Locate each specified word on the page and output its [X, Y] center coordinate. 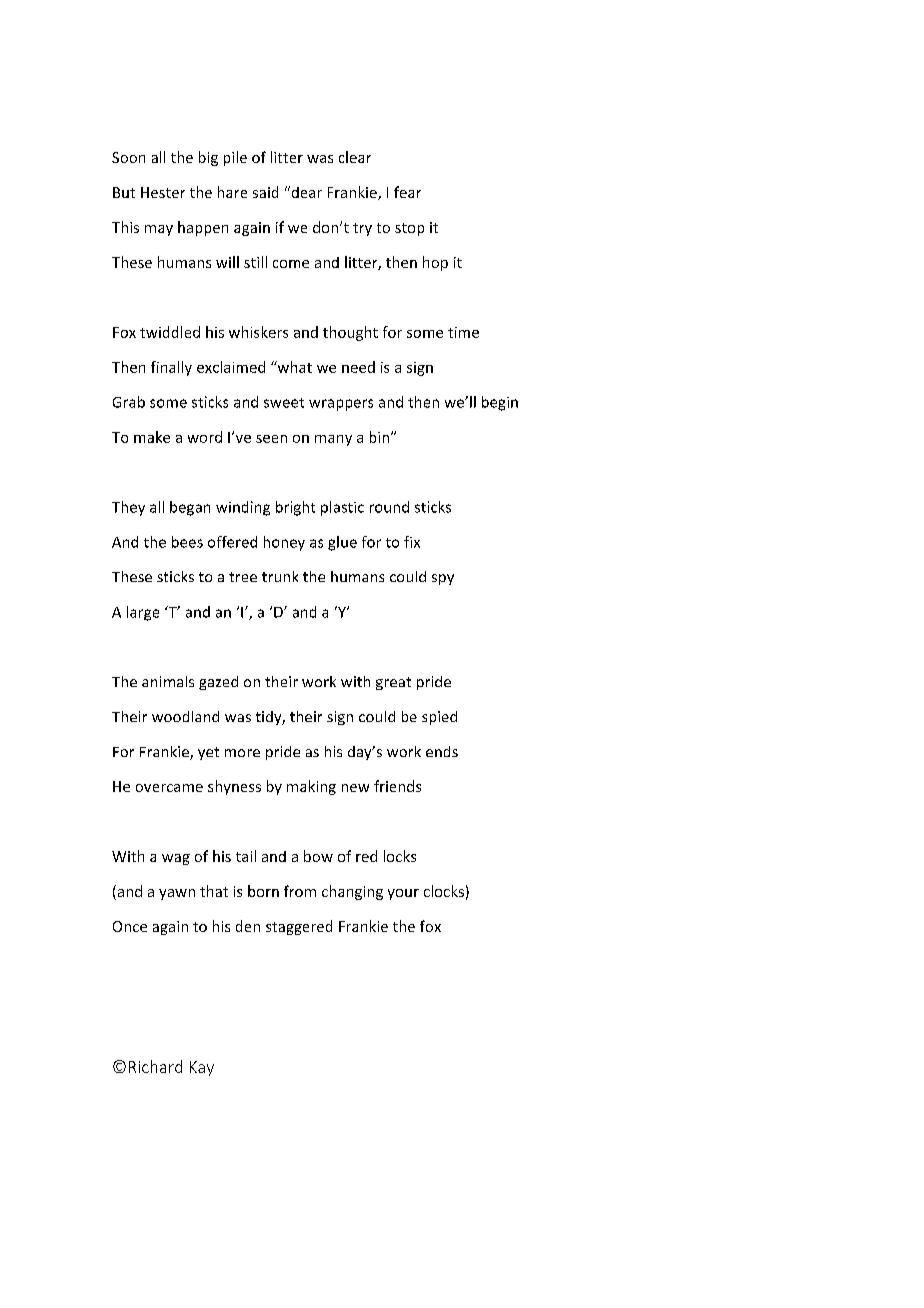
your [403, 894]
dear [305, 192]
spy [443, 579]
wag [176, 859]
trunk [280, 576]
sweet [284, 403]
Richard [155, 1066]
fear [407, 192]
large [143, 613]
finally [171, 368]
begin [500, 403]
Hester [163, 192]
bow [318, 856]
